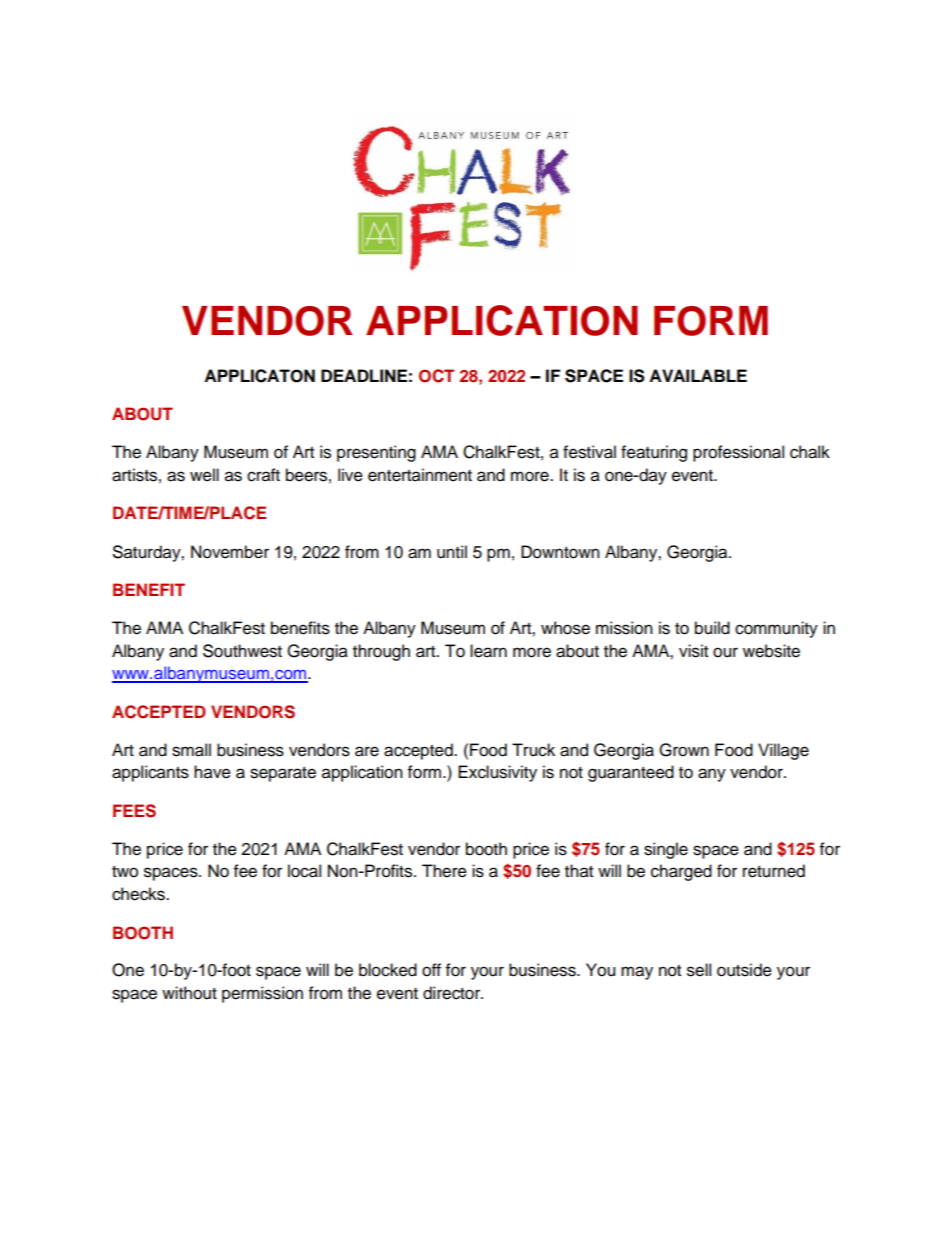 This screenshot has width=952, height=1233. Describe the element at coordinates (444, 871) in the screenshot. I see `There` at that location.
